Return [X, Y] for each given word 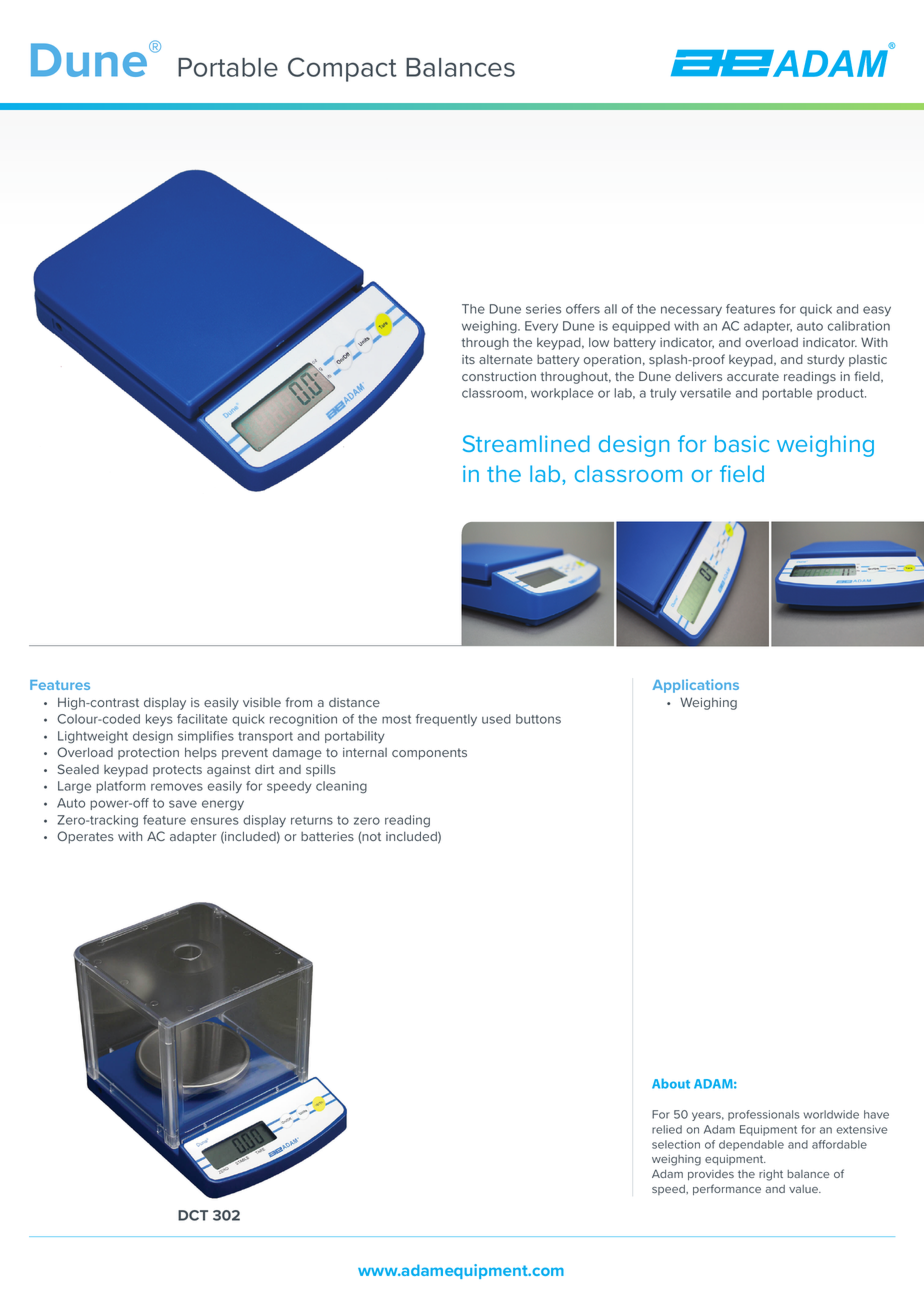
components [429, 754]
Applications [696, 686]
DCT [193, 1215]
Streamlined [526, 443]
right [771, 1175]
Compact [342, 69]
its [468, 359]
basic [742, 443]
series [543, 309]
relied [667, 1129]
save [183, 804]
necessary [691, 311]
